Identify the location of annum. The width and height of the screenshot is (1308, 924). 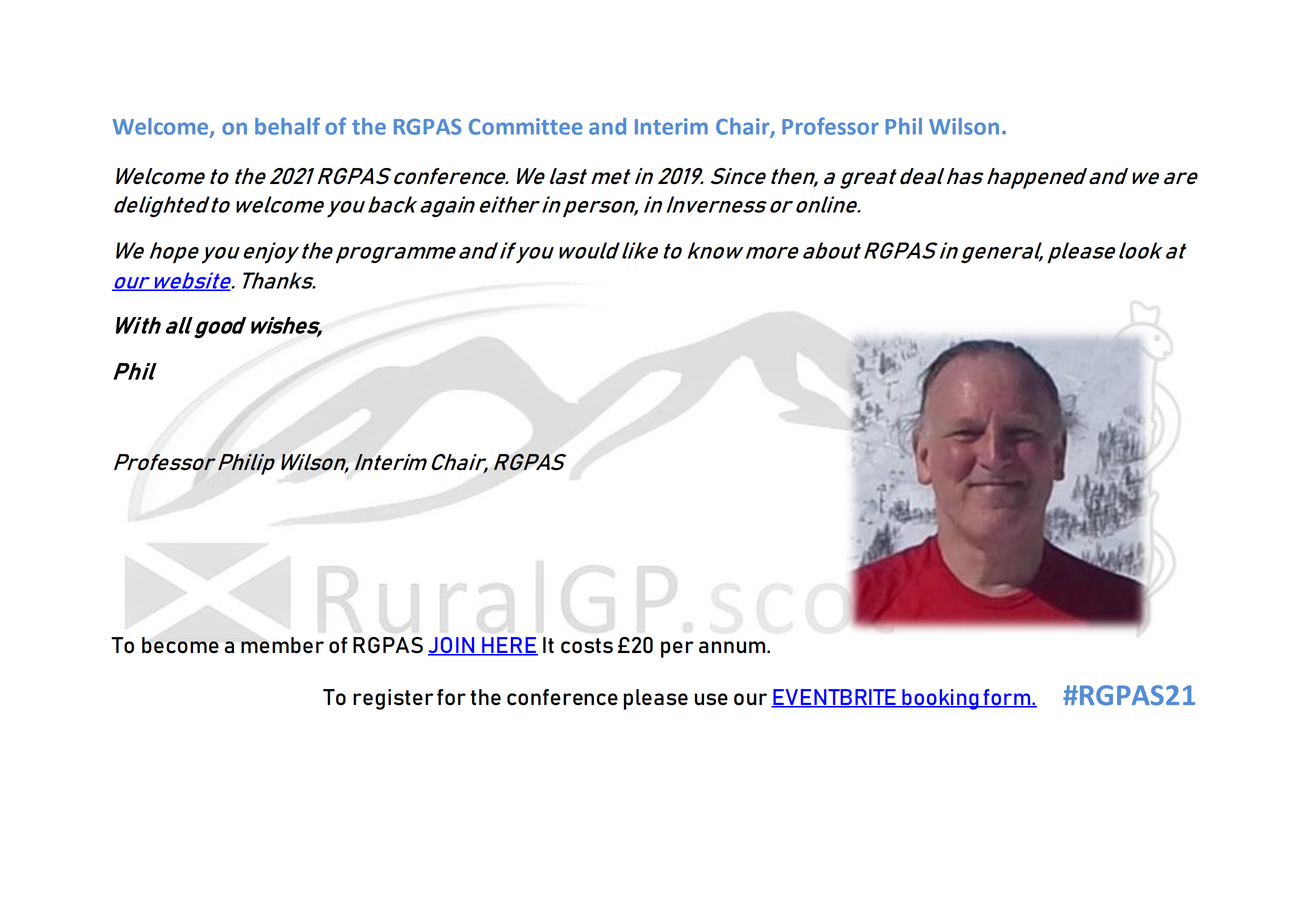
(733, 647).
